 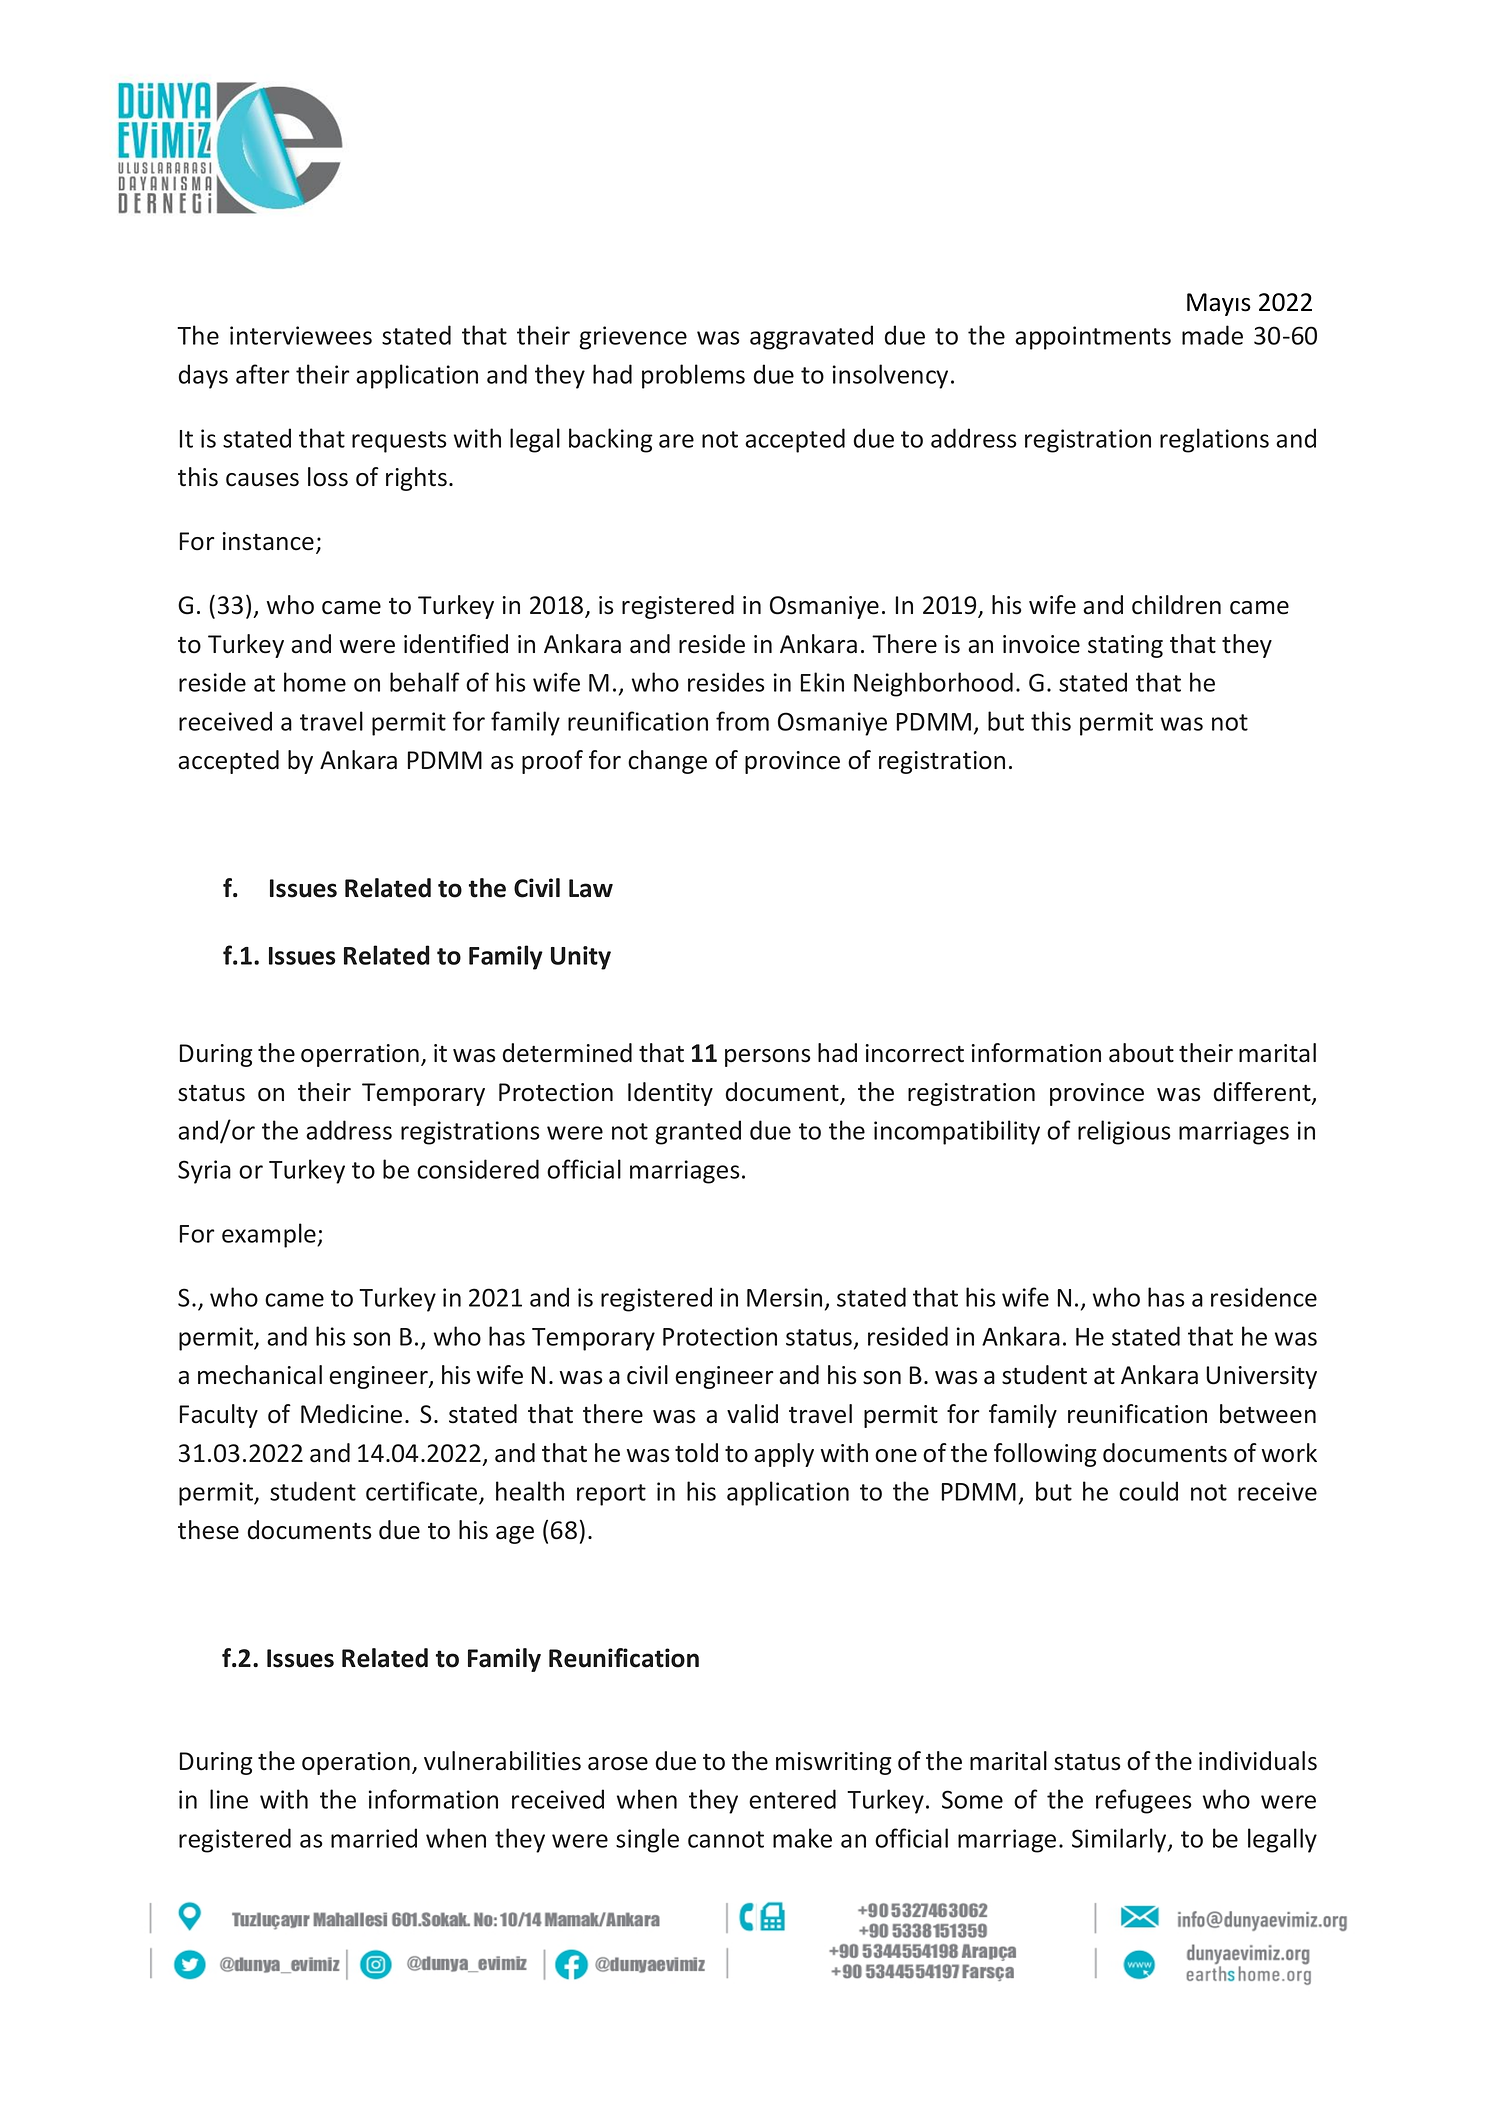 What do you see at coordinates (263, 374) in the document?
I see `after` at bounding box center [263, 374].
